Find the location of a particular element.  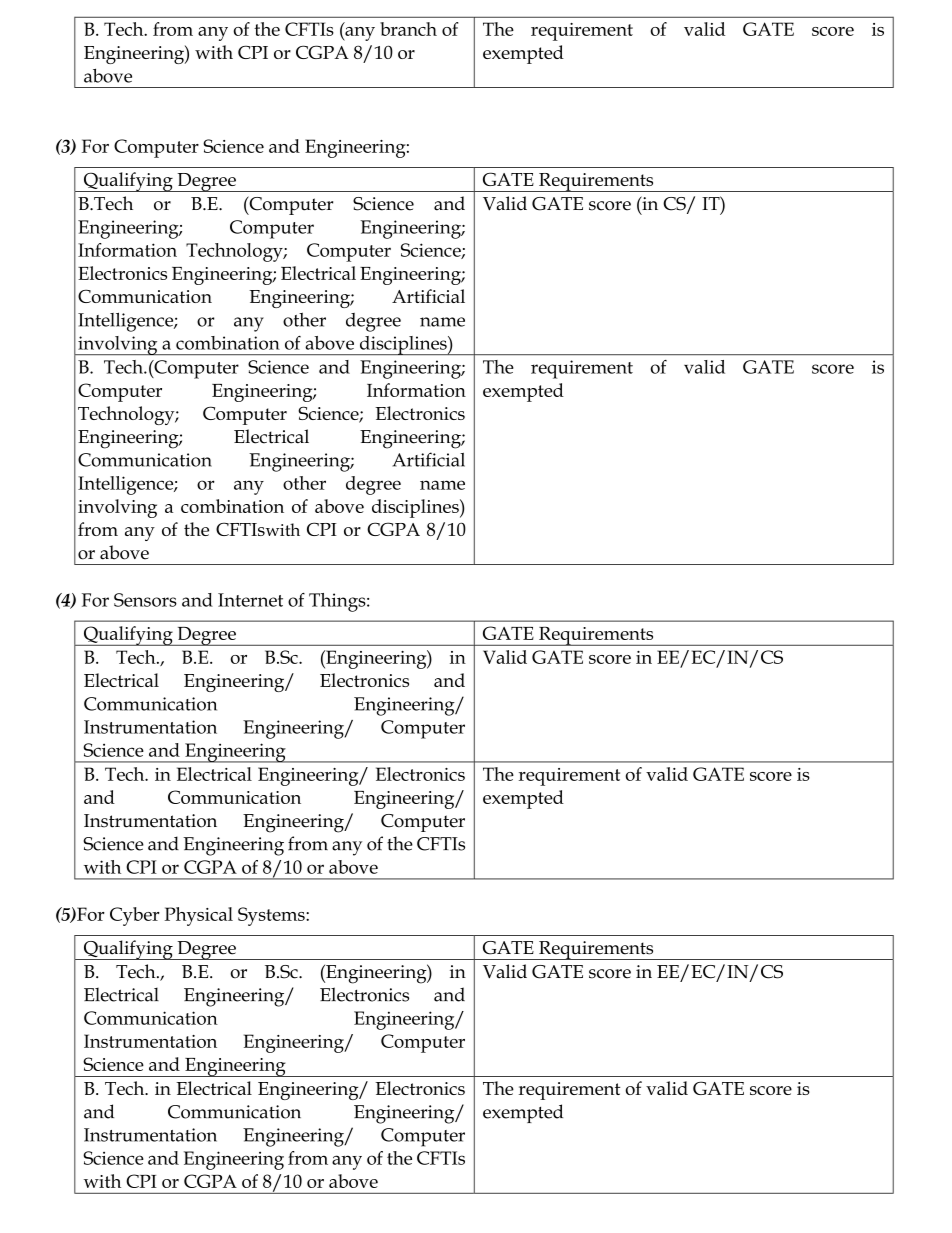

branch is located at coordinates (408, 29).
